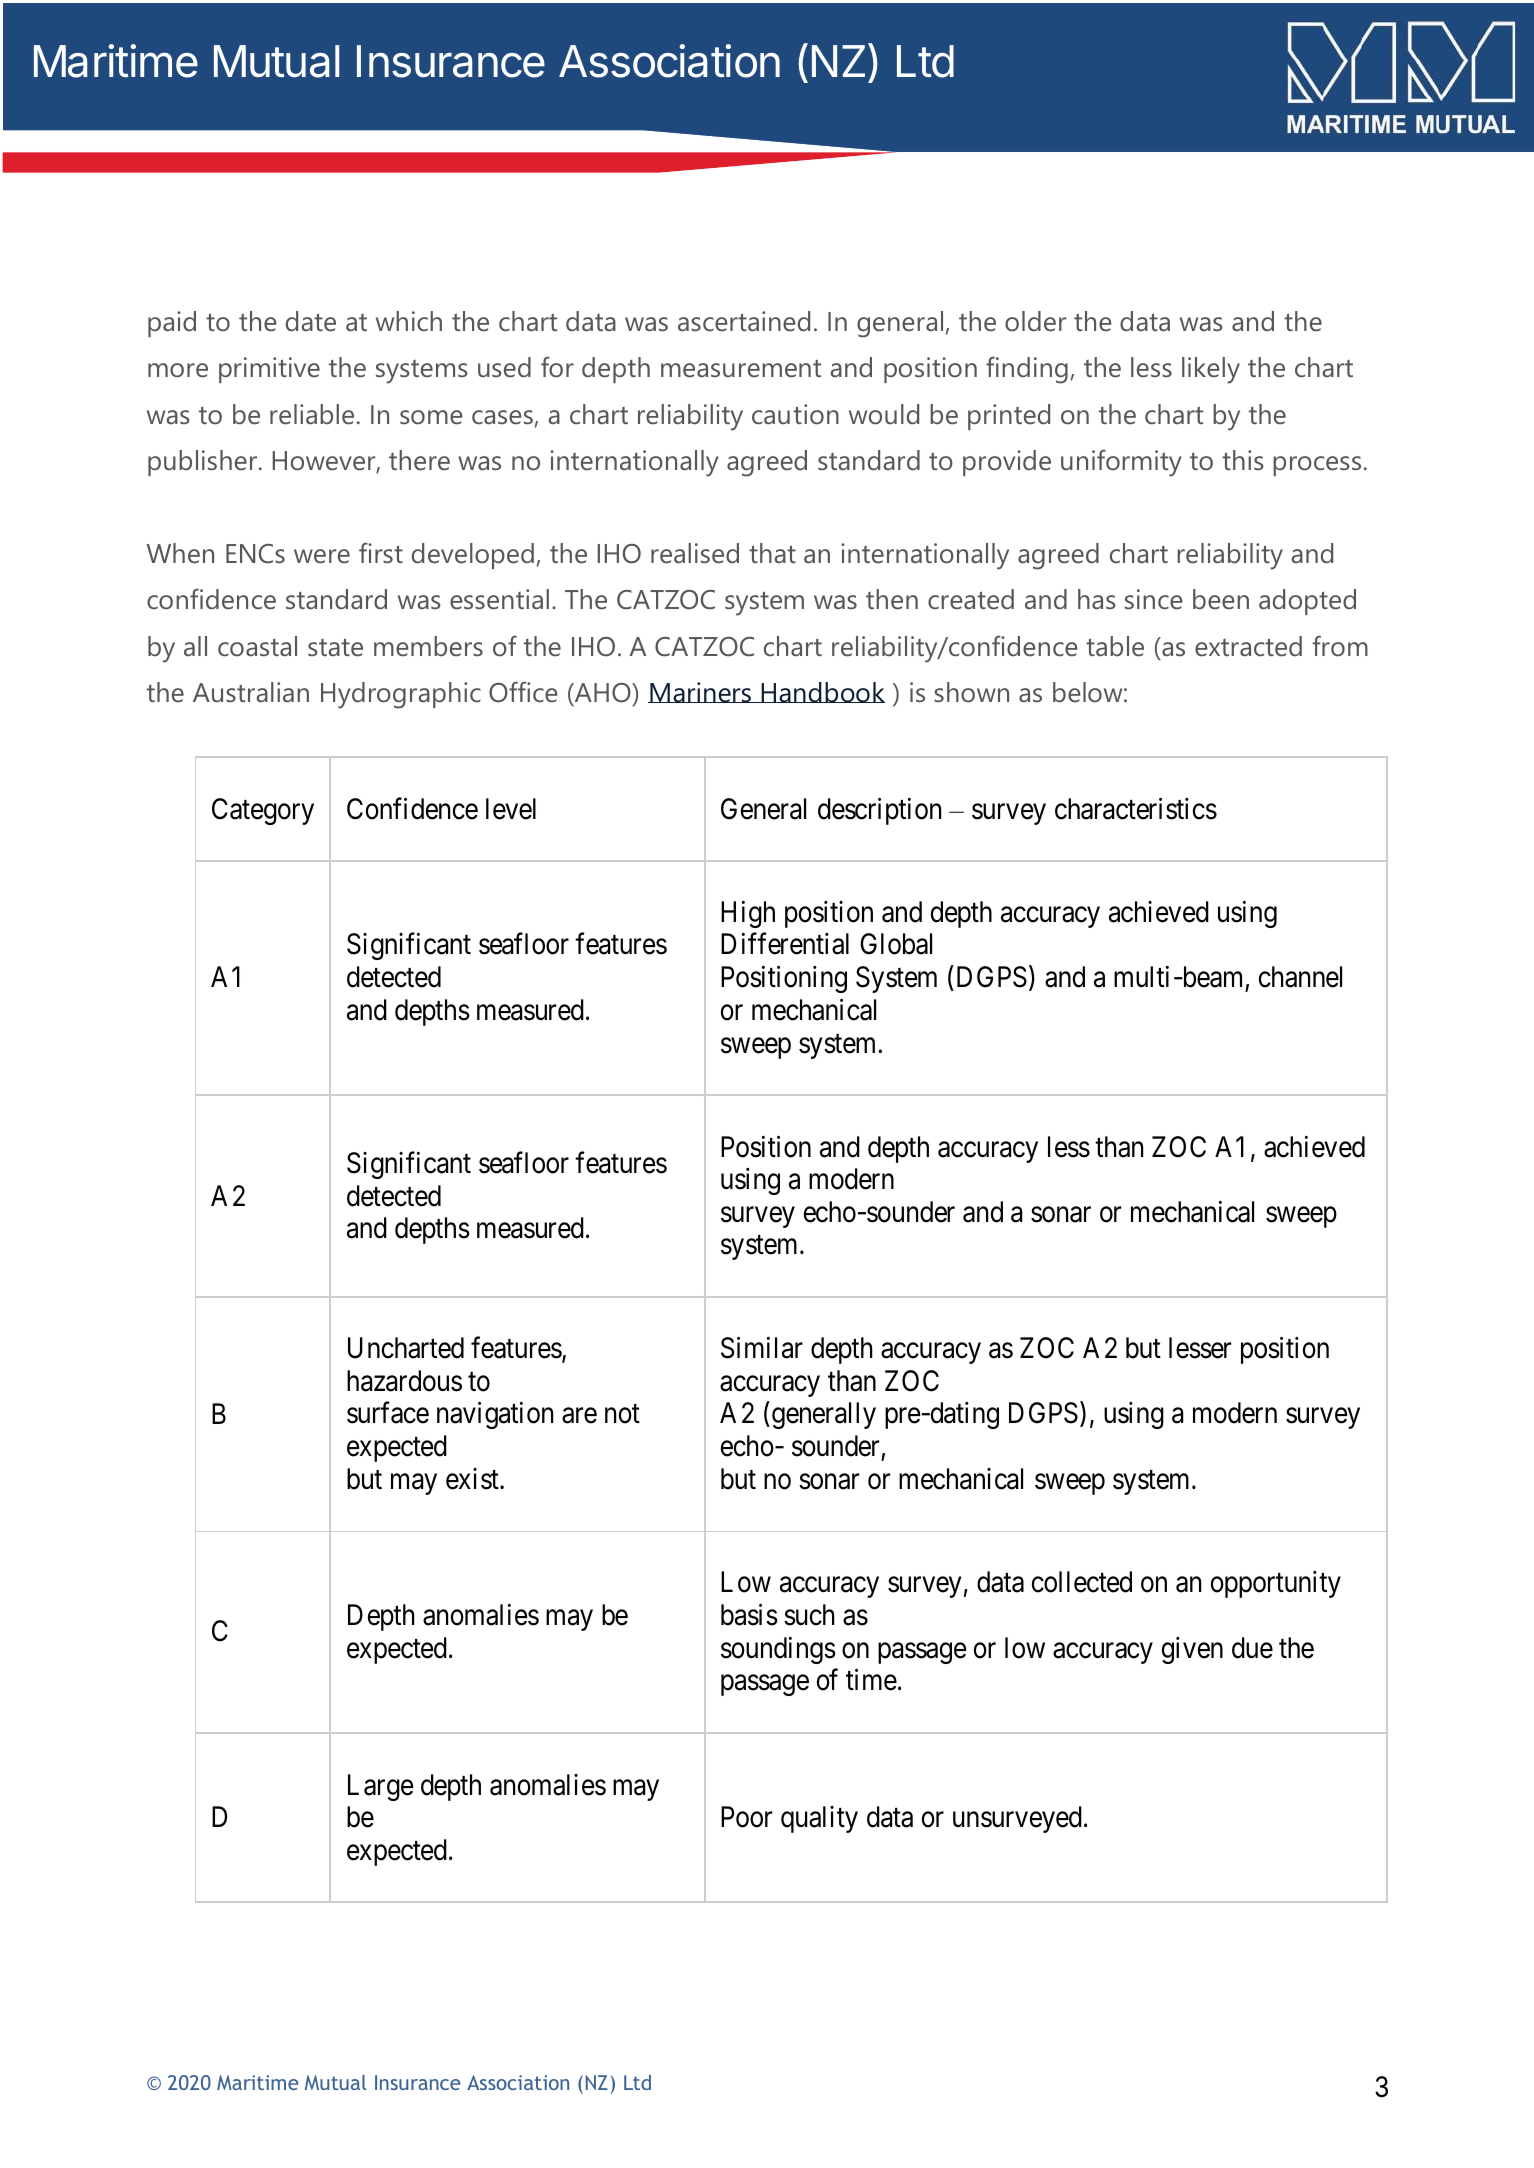  Describe the element at coordinates (741, 368) in the image. I see `measurement` at that location.
